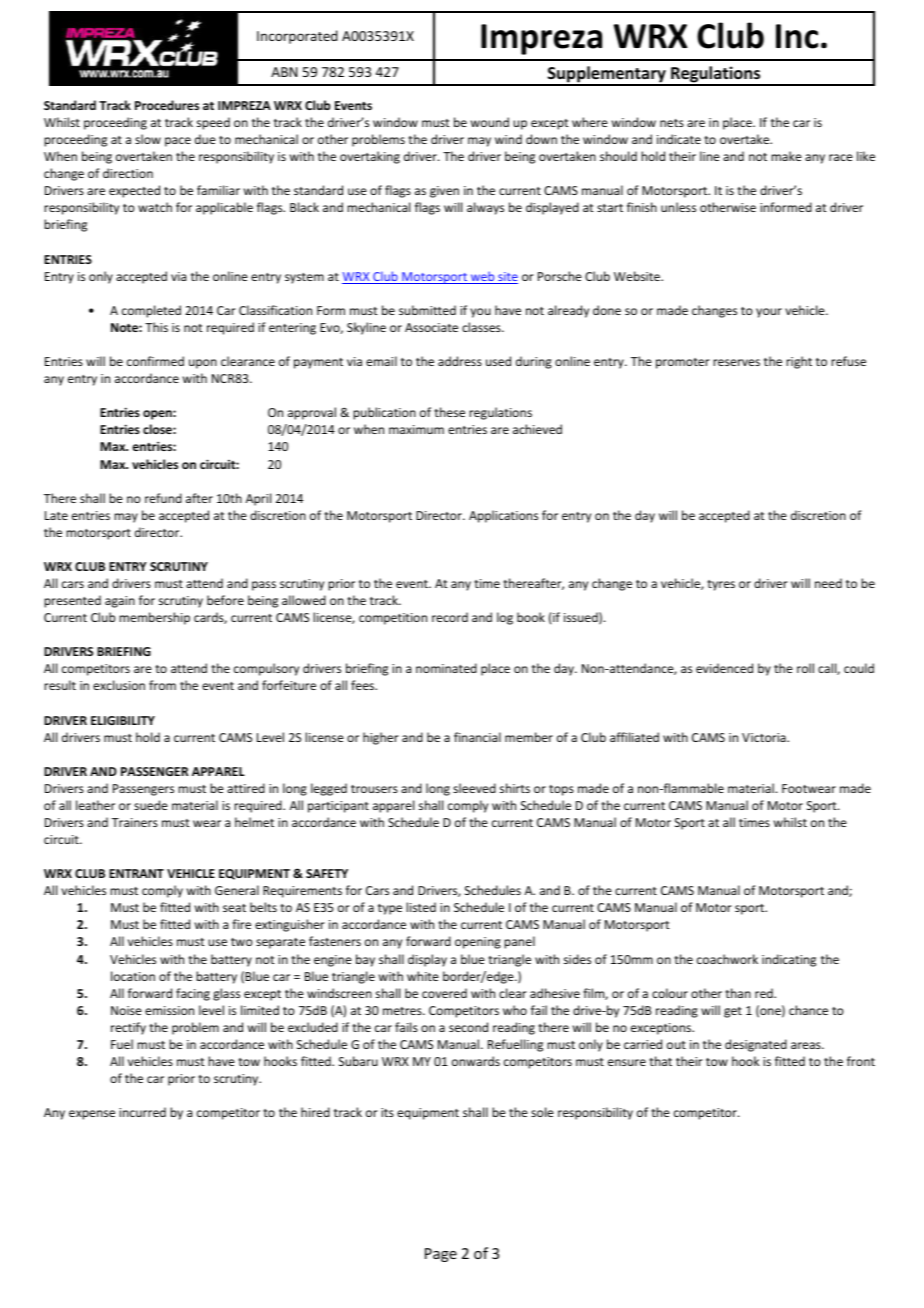 The width and height of the page is (924, 1308). What do you see at coordinates (786, 156) in the page?
I see `make` at bounding box center [786, 156].
